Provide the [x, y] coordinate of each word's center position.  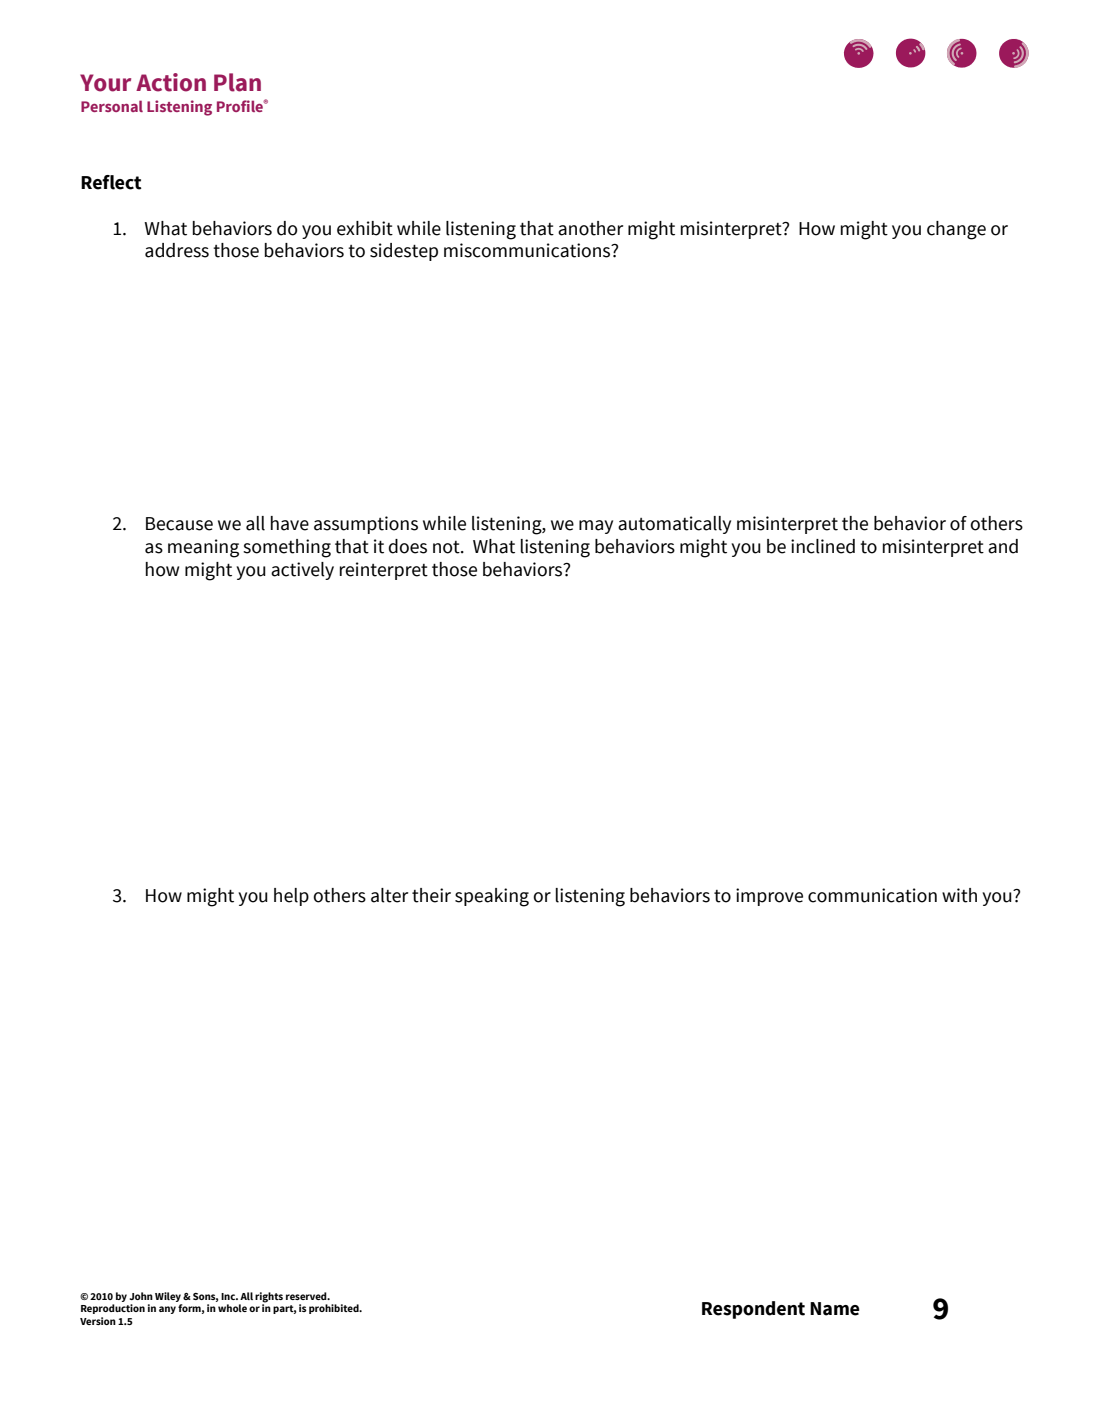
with [959, 895]
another [590, 228]
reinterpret [384, 571]
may [596, 527]
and [1003, 546]
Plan [237, 82]
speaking [492, 897]
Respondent [753, 1310]
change [956, 230]
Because [179, 524]
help [291, 897]
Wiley [169, 1297]
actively [302, 571]
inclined [823, 546]
